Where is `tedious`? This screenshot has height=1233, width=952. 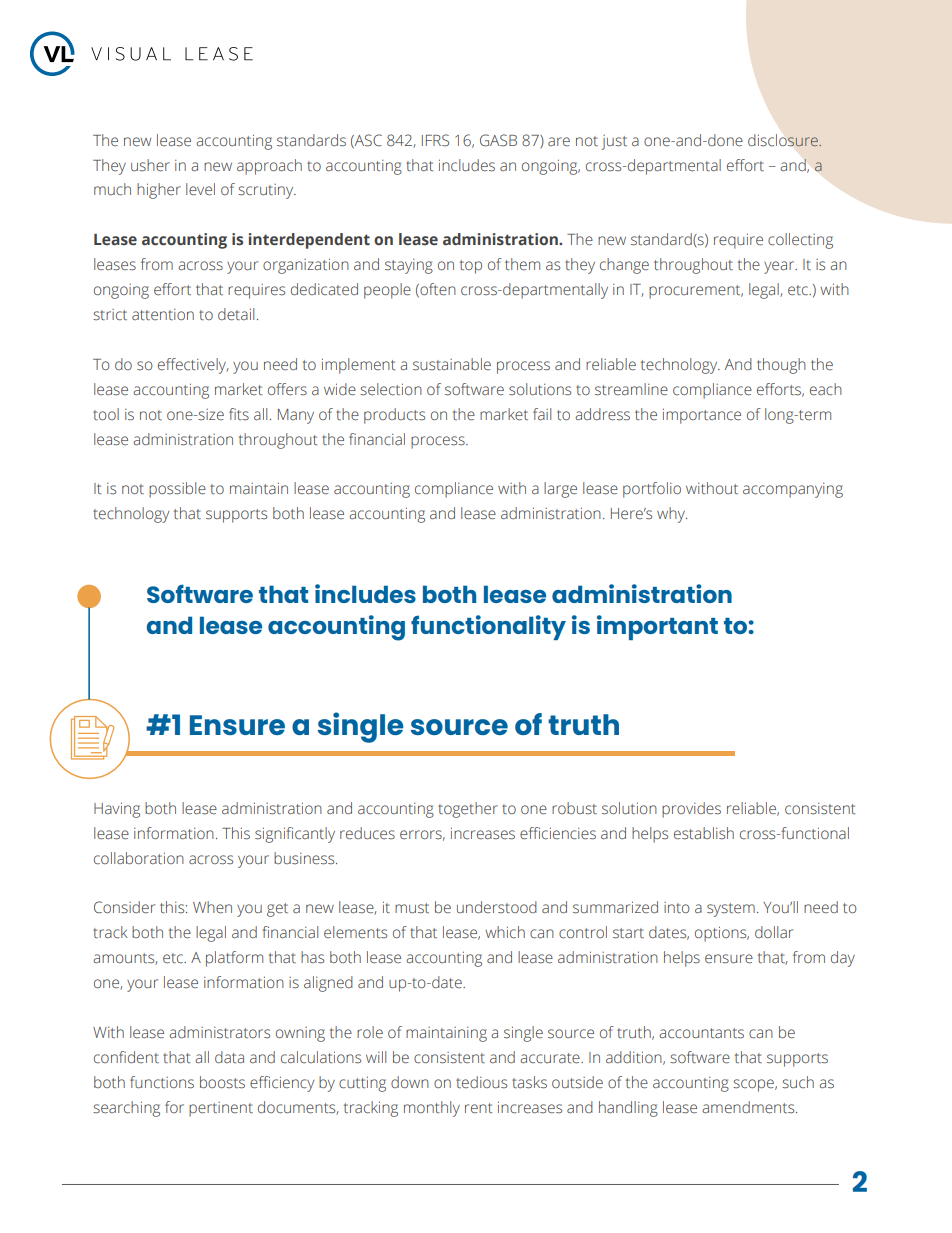
tedious is located at coordinates (481, 1082).
